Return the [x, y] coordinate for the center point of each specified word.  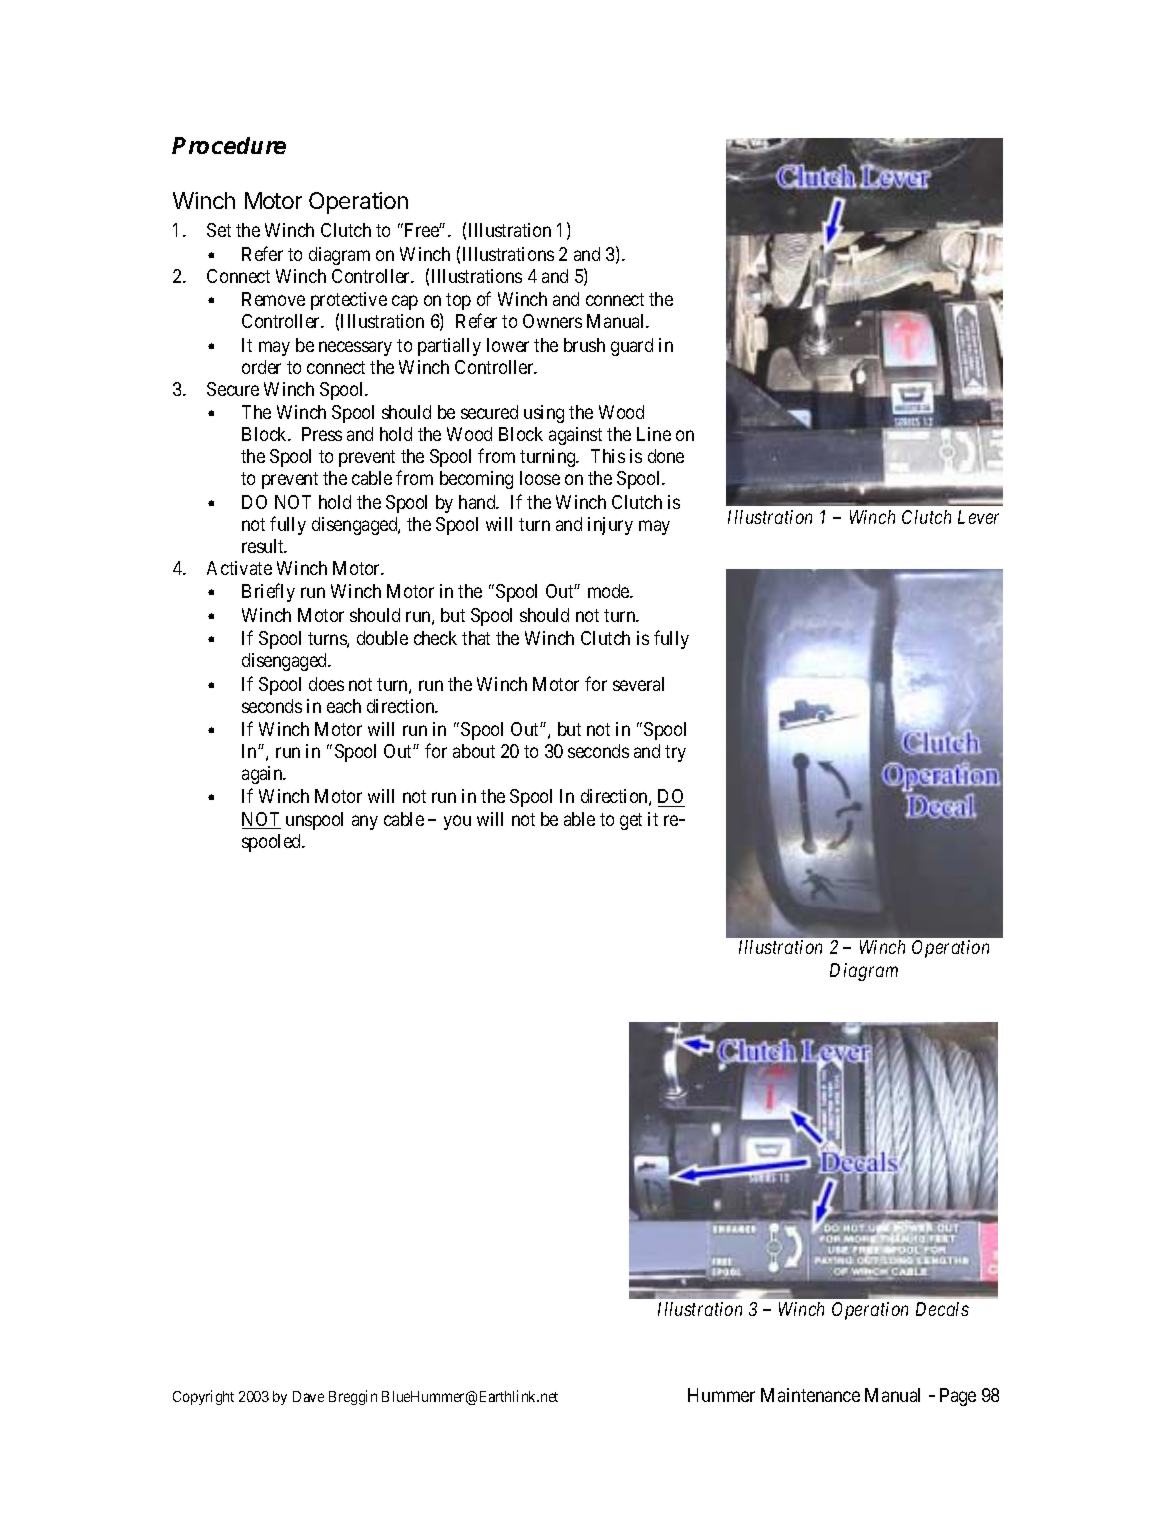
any [365, 822]
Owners [552, 321]
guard [632, 347]
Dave [308, 1396]
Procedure [229, 145]
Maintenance [810, 1395]
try [675, 753]
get [631, 821]
